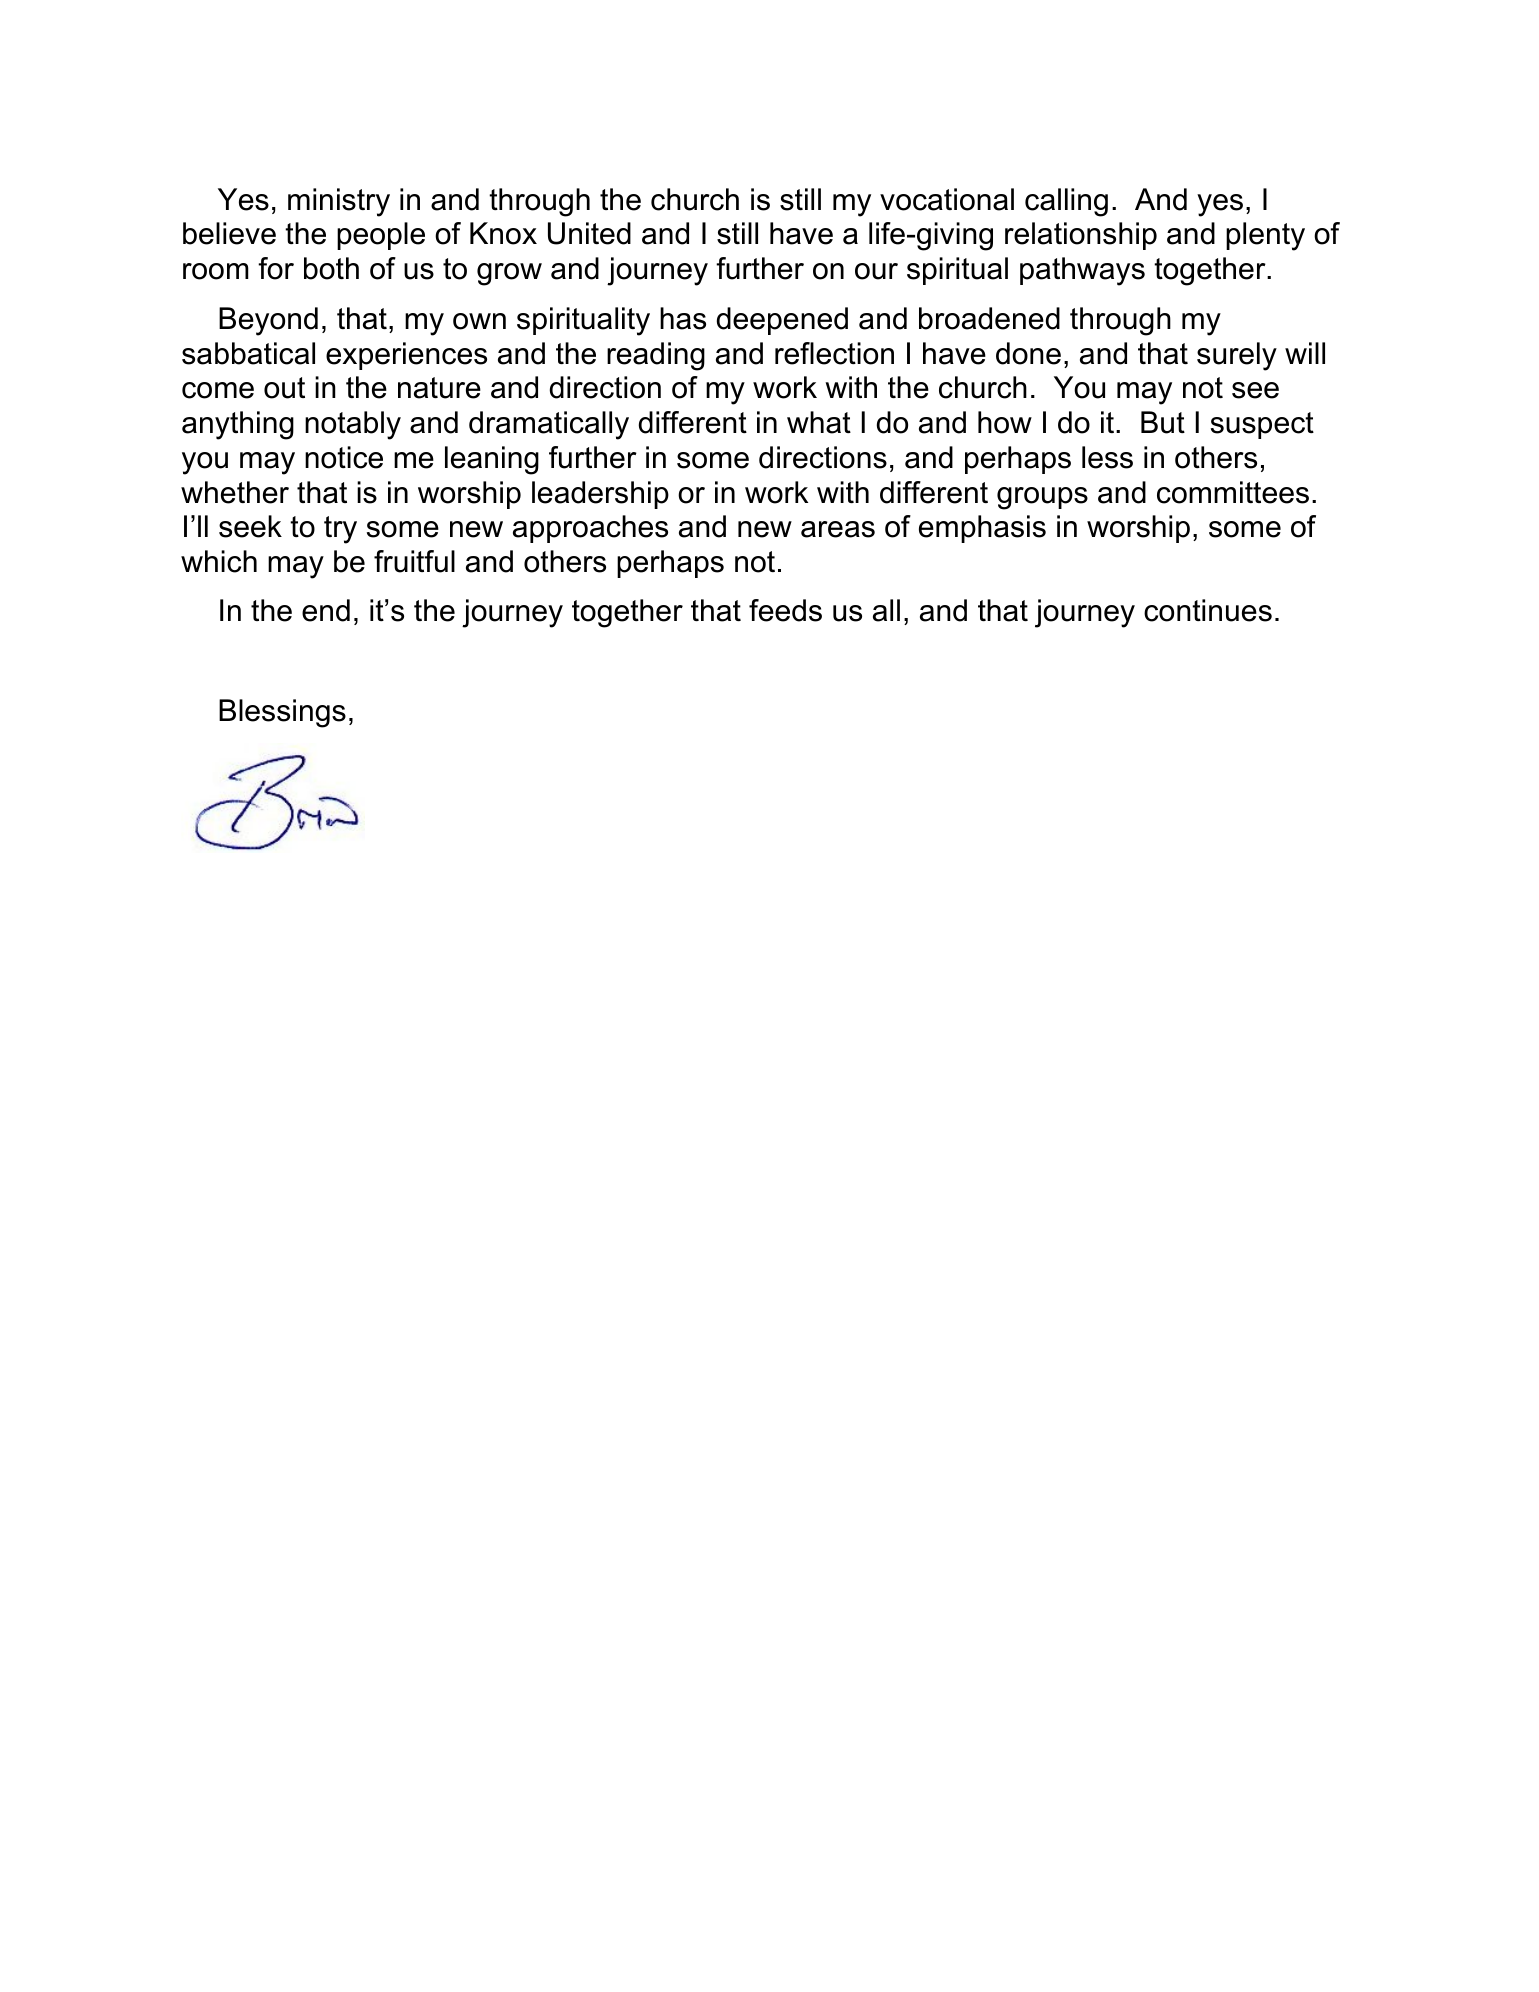 Image resolution: width=1539 pixels, height=1992 pixels. Describe the element at coordinates (353, 425) in the screenshot. I see `notably` at that location.
